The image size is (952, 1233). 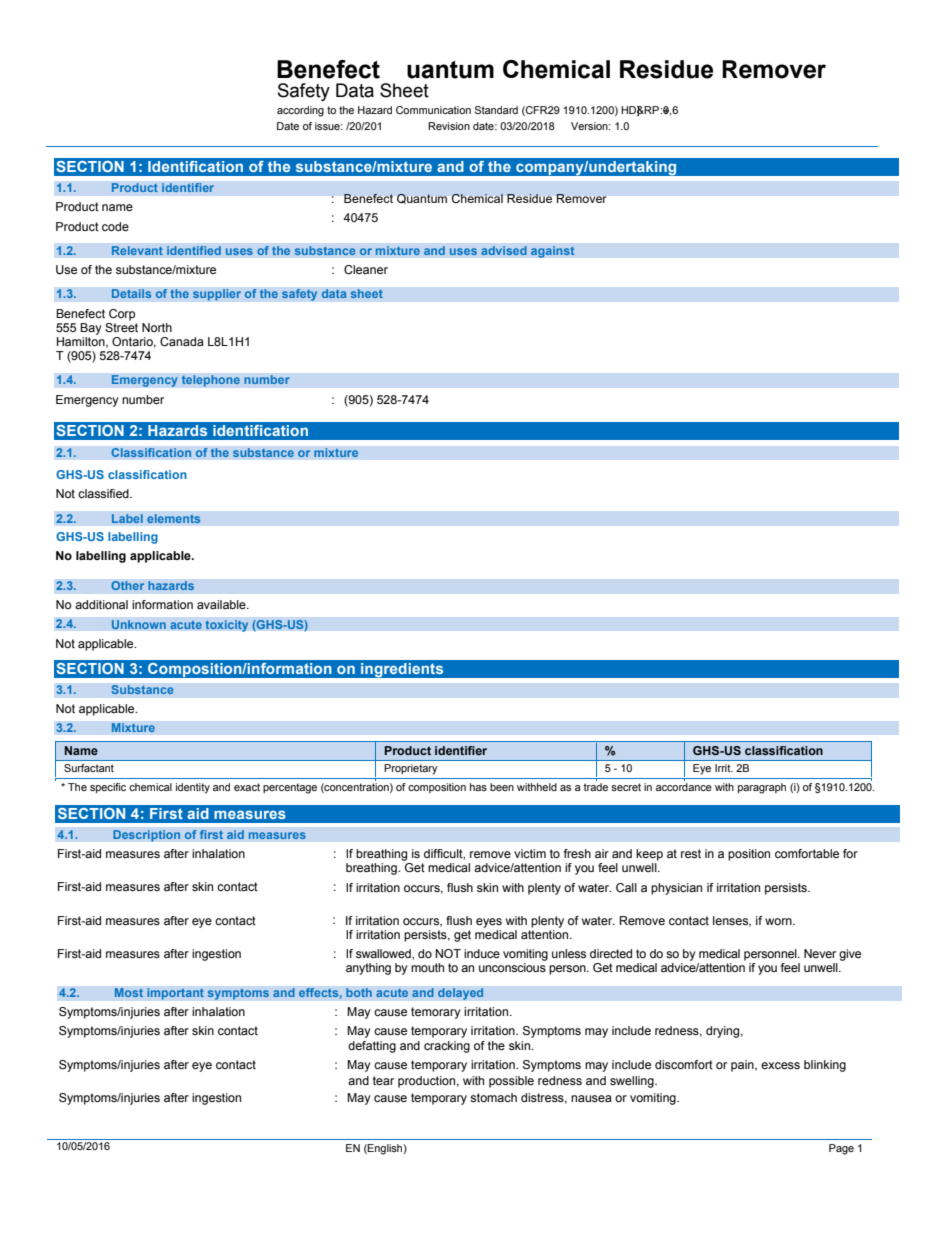 What do you see at coordinates (138, 625) in the screenshot?
I see `Unknown` at bounding box center [138, 625].
